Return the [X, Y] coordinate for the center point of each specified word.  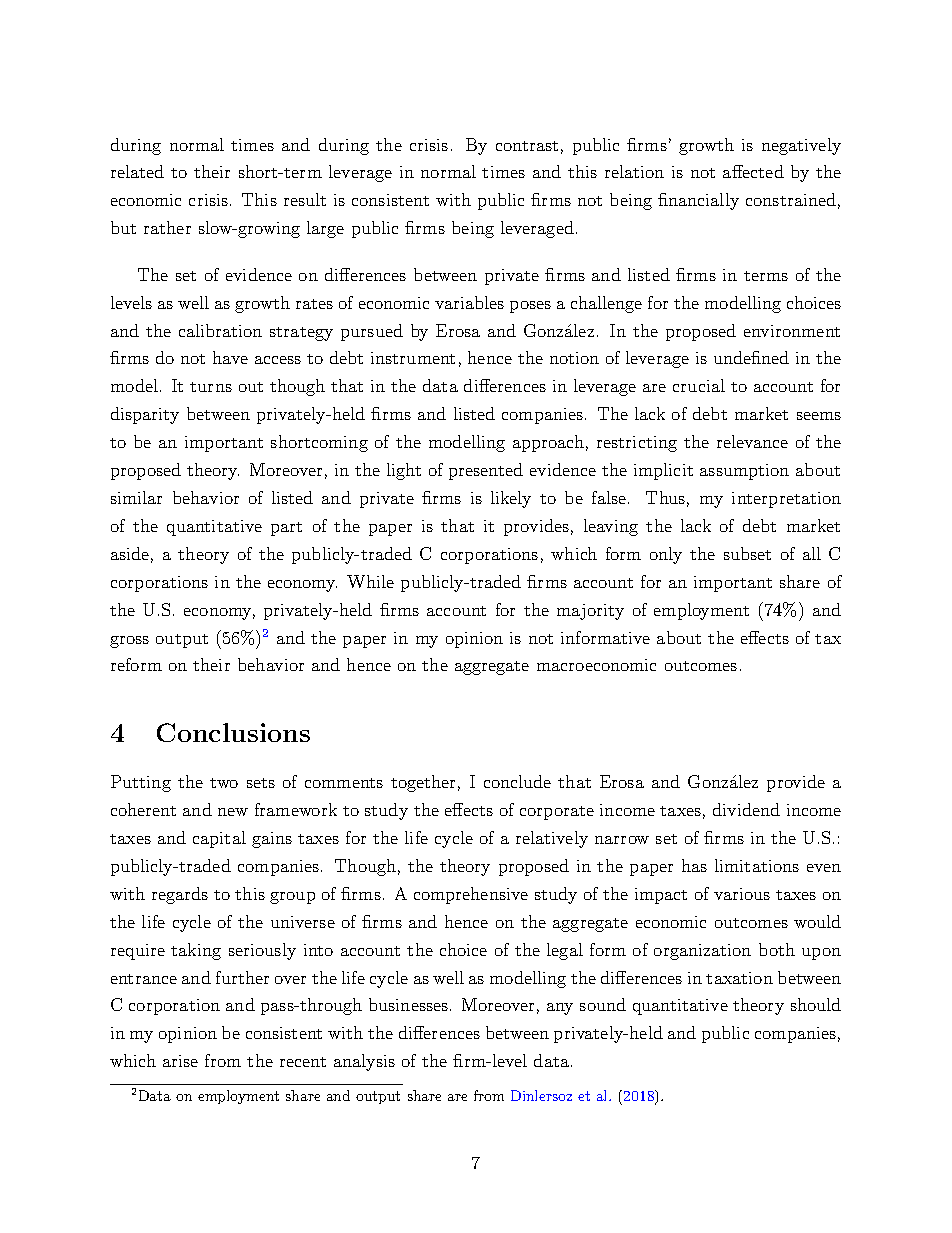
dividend [746, 809]
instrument [413, 358]
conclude [517, 781]
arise [180, 1061]
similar [136, 497]
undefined [751, 357]
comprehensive [471, 895]
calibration [220, 330]
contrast [527, 146]
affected [753, 171]
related [137, 171]
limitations [757, 865]
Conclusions [233, 732]
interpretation [786, 500]
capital [219, 839]
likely [511, 499]
